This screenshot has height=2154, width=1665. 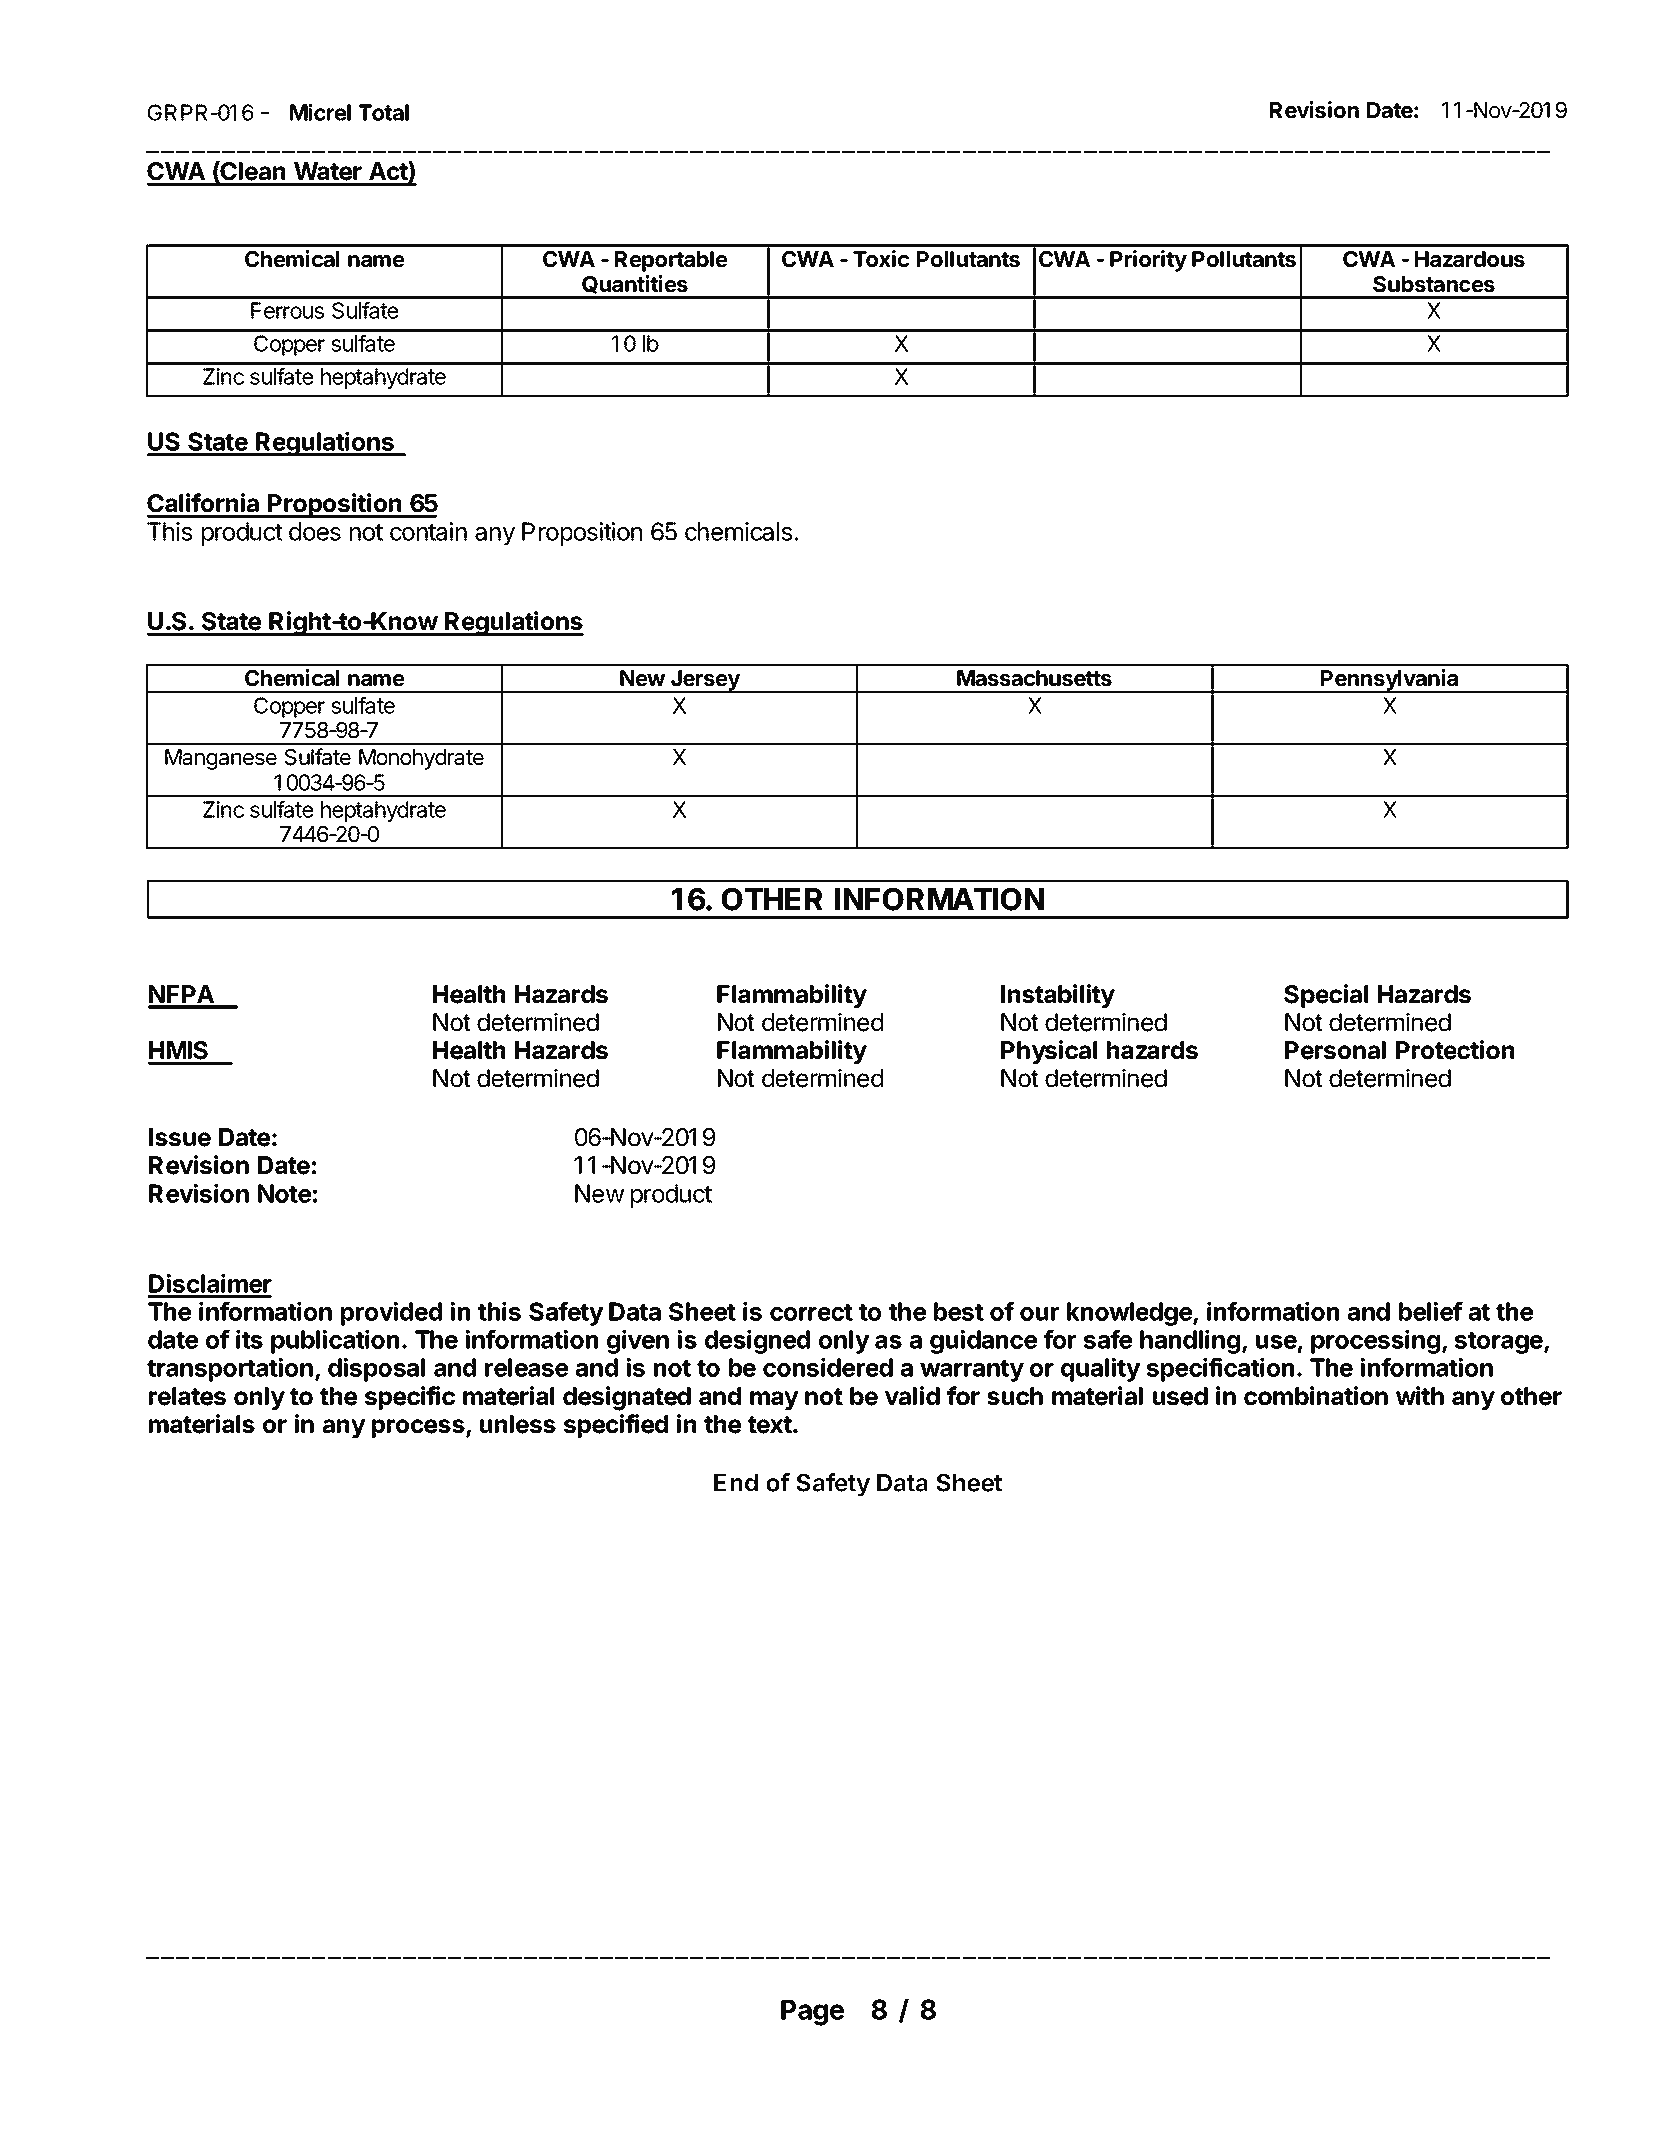 What do you see at coordinates (1335, 1050) in the screenshot?
I see `Personal` at bounding box center [1335, 1050].
